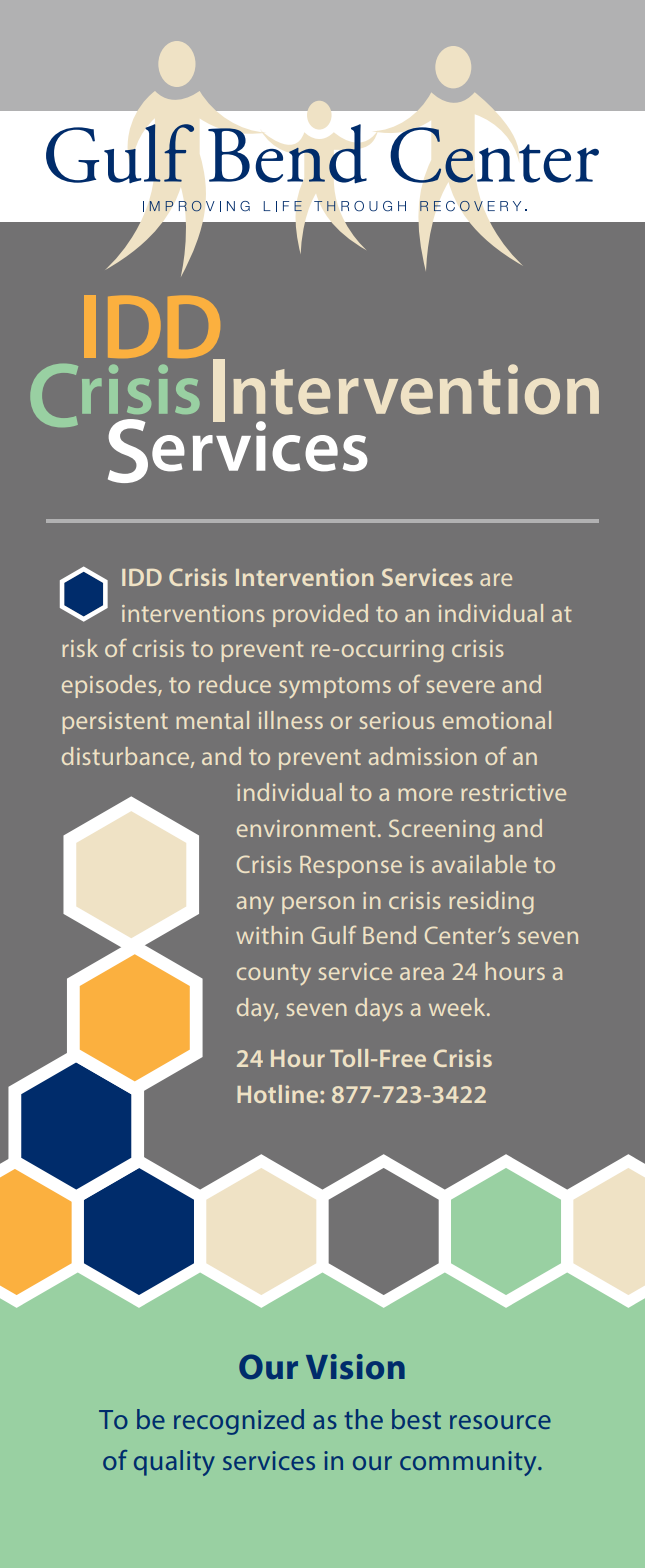  What do you see at coordinates (355, 1366) in the image?
I see `Vision` at bounding box center [355, 1366].
